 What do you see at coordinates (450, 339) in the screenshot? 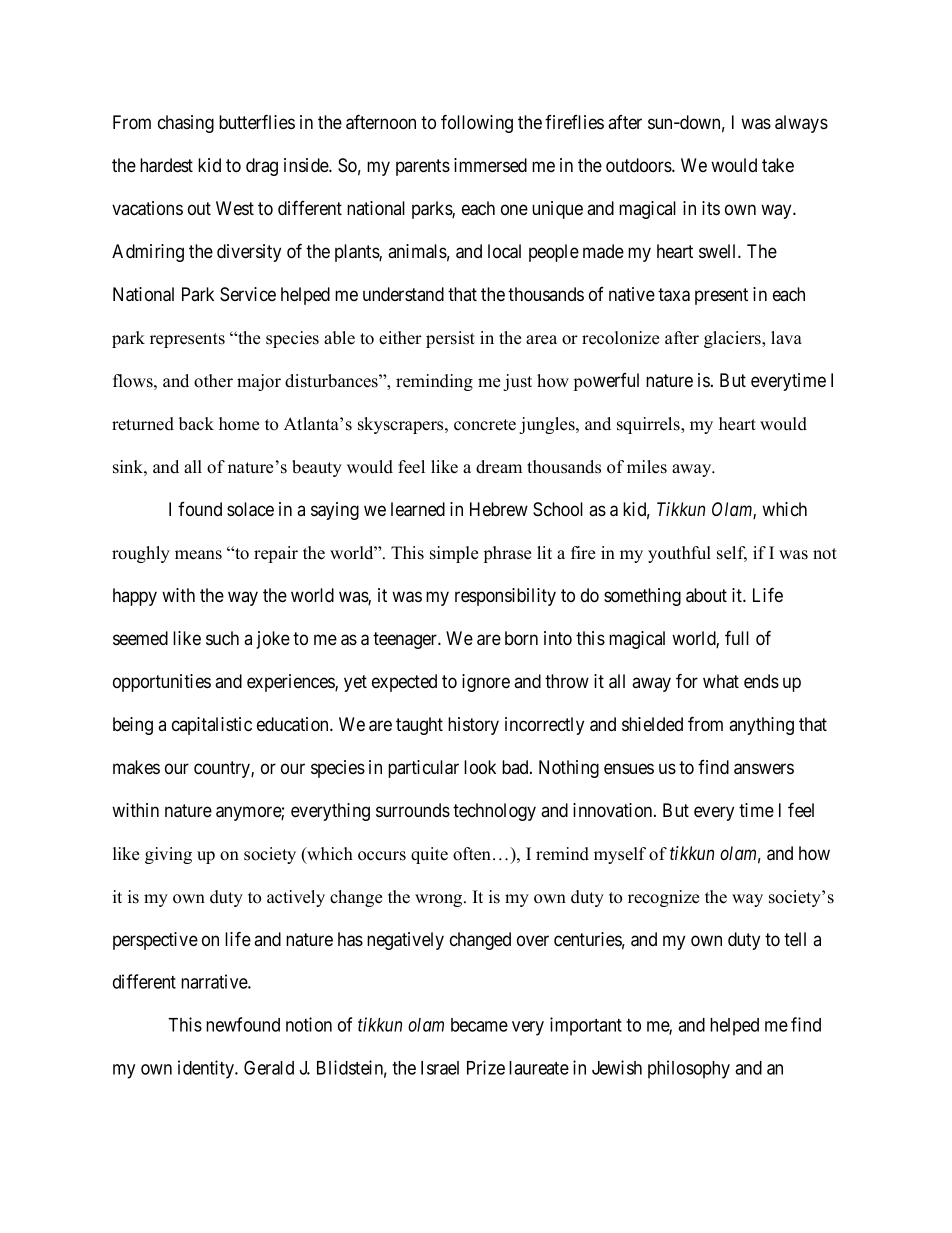
I see `persist` at bounding box center [450, 339].
